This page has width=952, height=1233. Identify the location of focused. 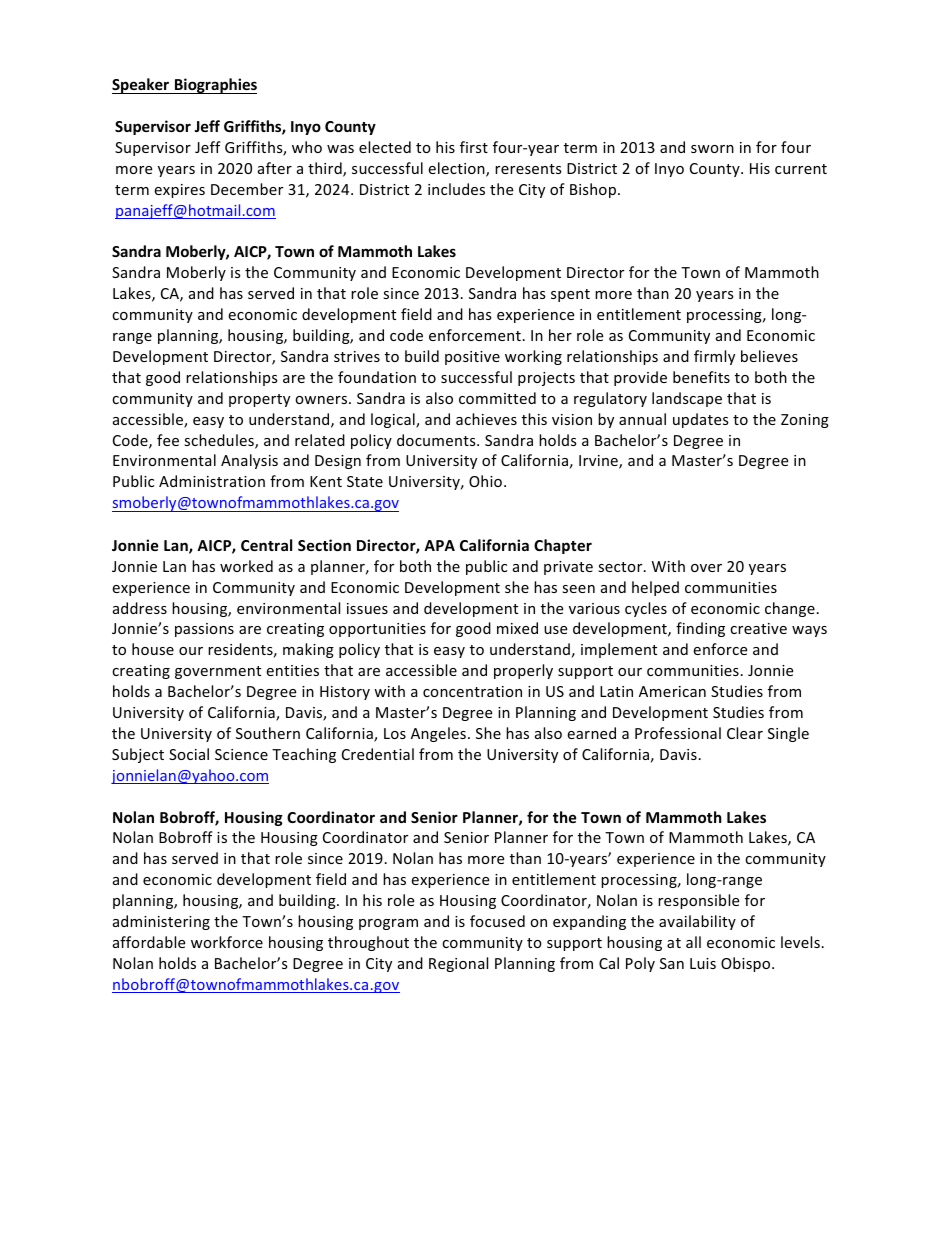
(497, 921).
